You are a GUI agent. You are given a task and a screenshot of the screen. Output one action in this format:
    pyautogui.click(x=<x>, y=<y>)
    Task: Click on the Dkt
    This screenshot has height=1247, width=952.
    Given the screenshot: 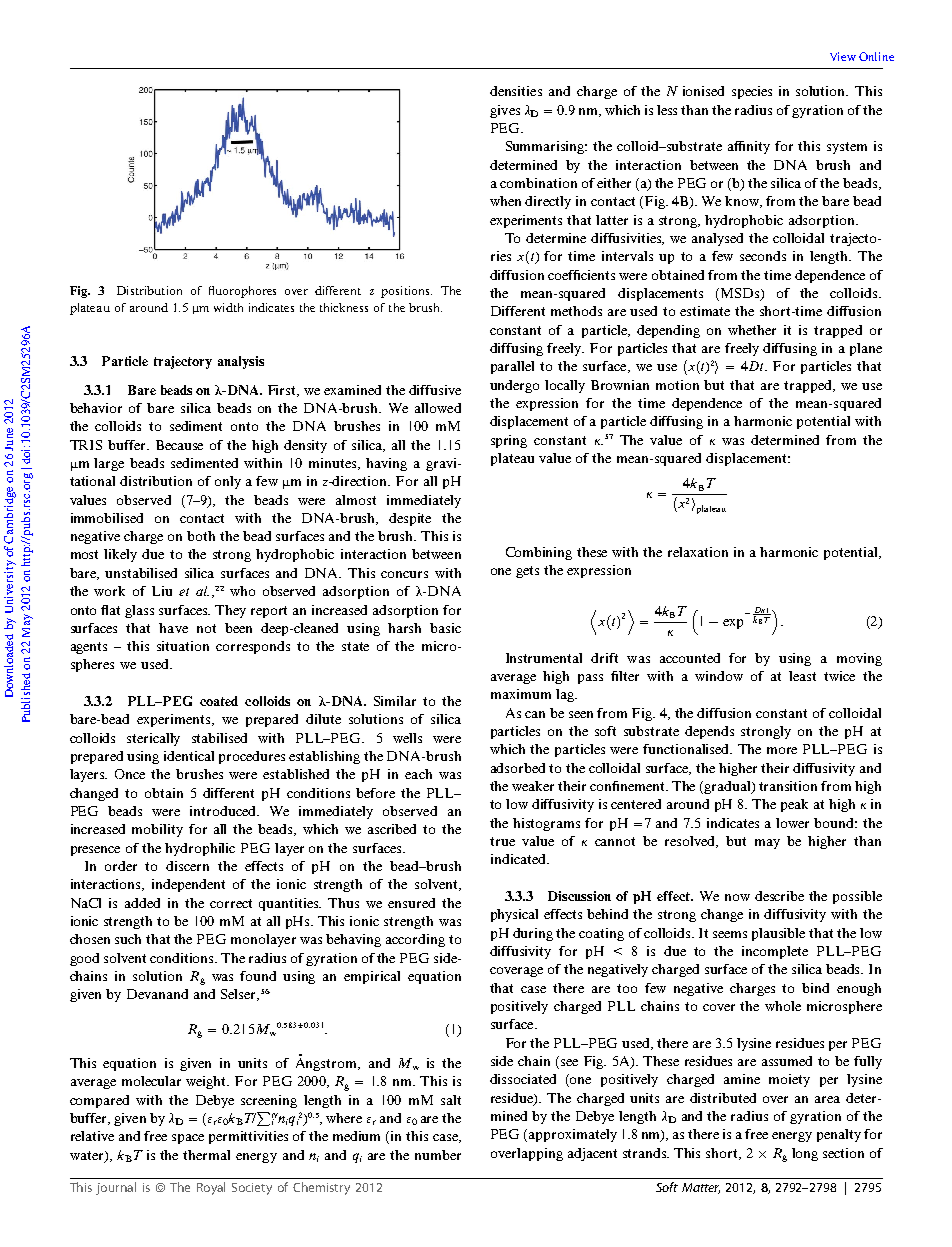 What is the action you would take?
    pyautogui.click(x=762, y=611)
